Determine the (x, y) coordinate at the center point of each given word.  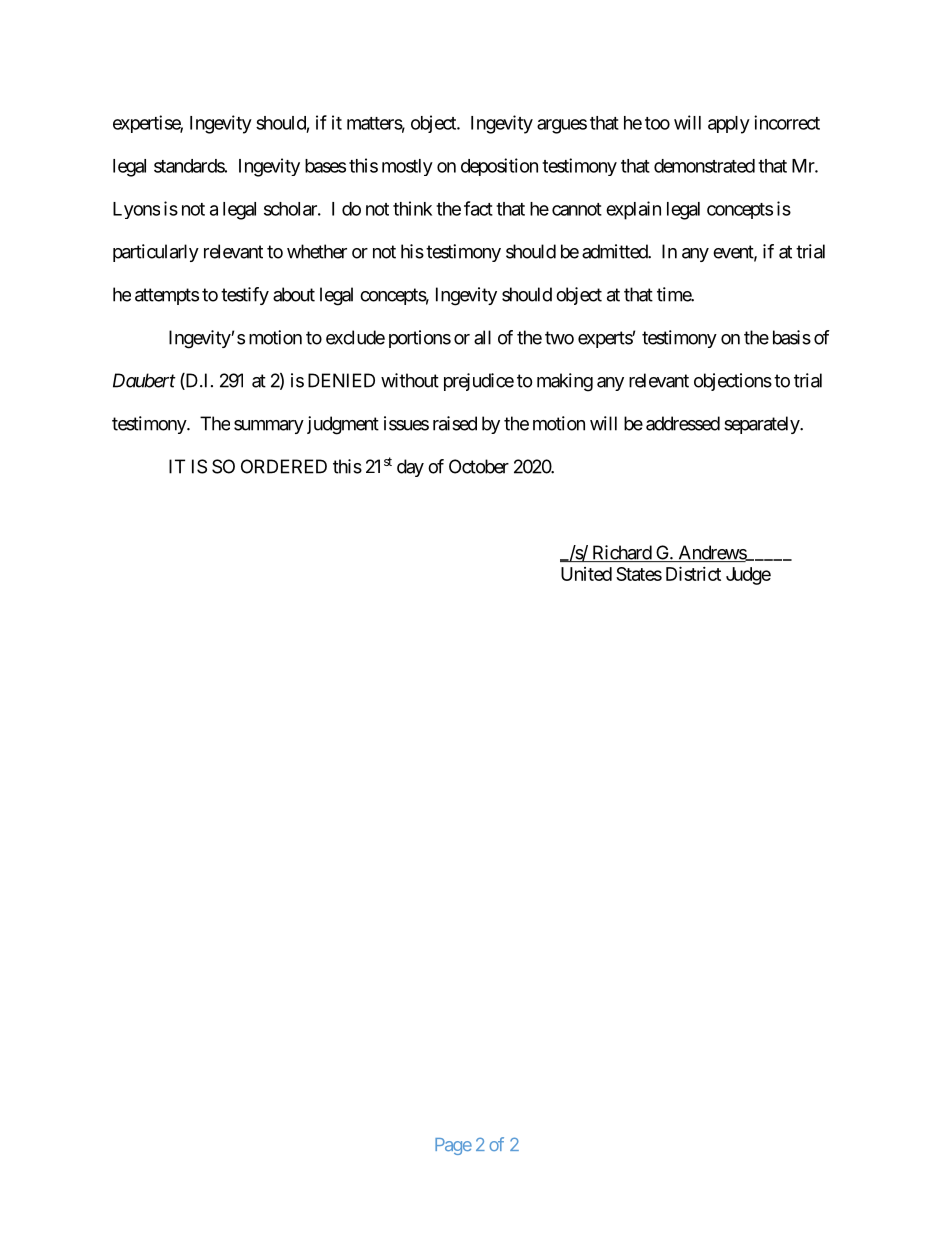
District (693, 573)
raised (455, 423)
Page (453, 1146)
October (479, 466)
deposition (499, 167)
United (586, 574)
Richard (621, 553)
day (410, 468)
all (482, 337)
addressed (683, 423)
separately (762, 425)
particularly (156, 253)
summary (269, 427)
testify (245, 296)
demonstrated (704, 166)
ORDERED (284, 466)
